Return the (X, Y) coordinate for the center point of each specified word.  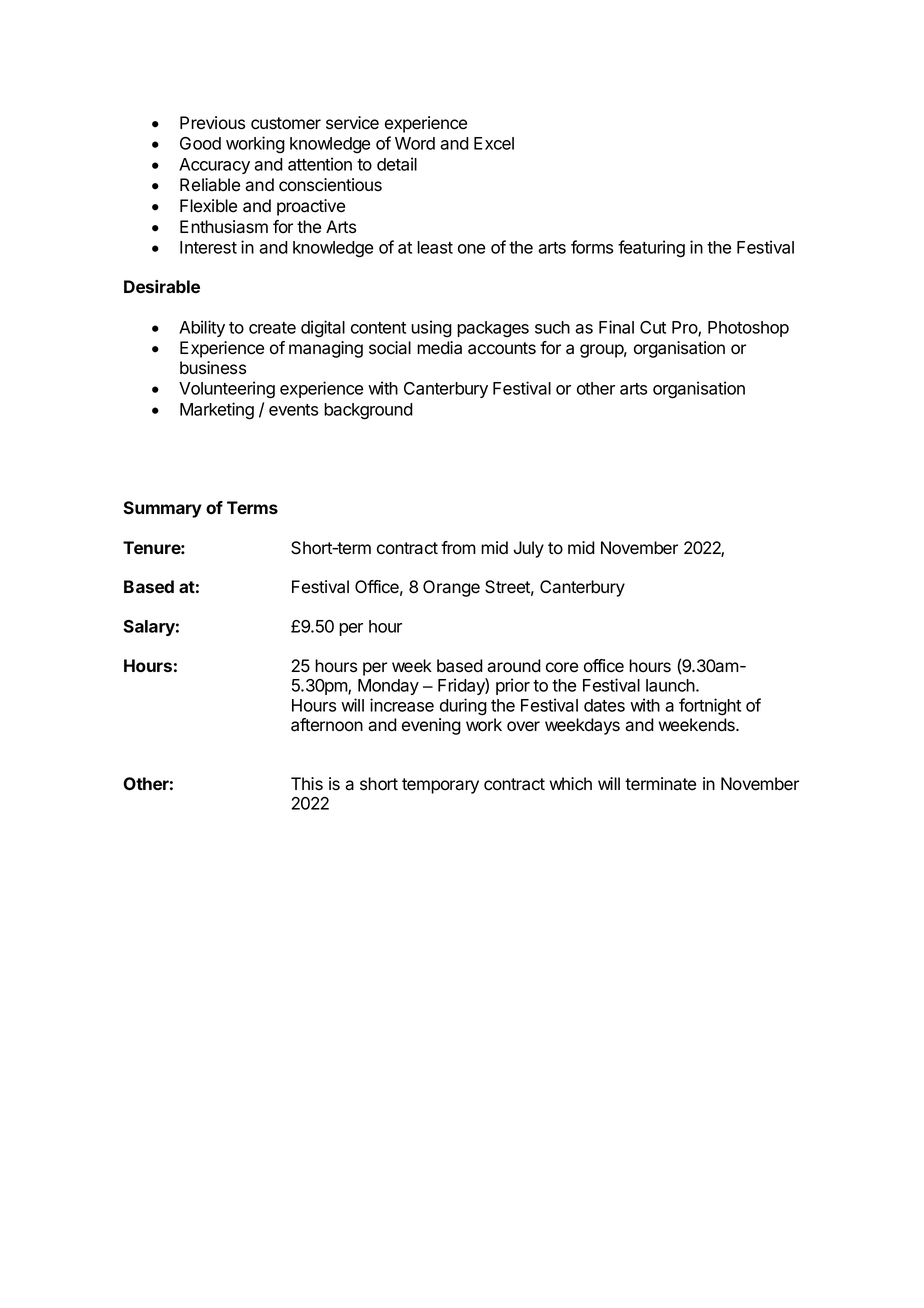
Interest (208, 247)
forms (592, 247)
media (439, 348)
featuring (651, 249)
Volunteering (227, 390)
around (514, 666)
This (307, 784)
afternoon (327, 725)
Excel (494, 143)
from (458, 548)
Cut (653, 327)
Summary (162, 509)
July (529, 549)
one (471, 249)
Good (200, 143)
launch (671, 685)
